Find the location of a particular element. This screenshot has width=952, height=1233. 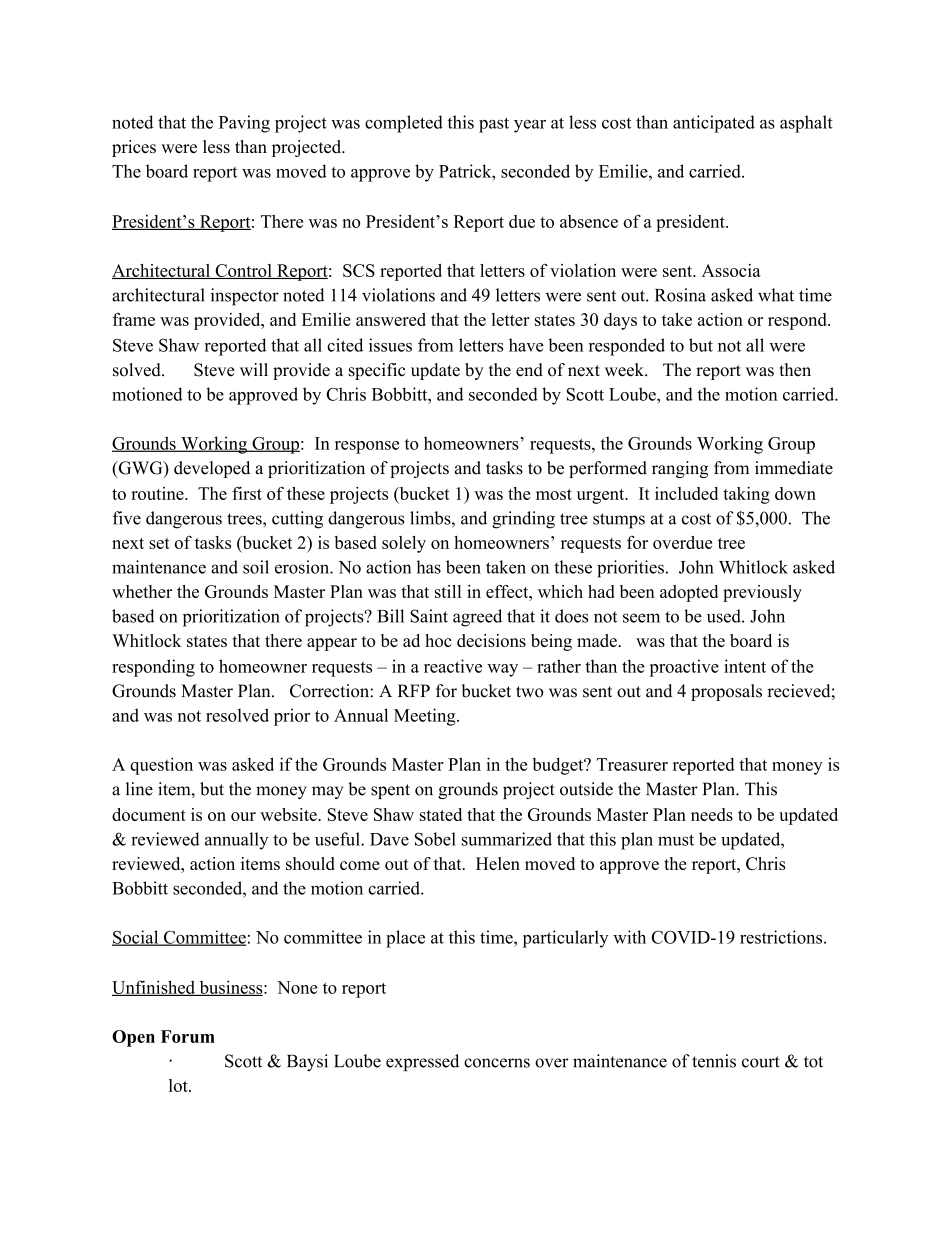

past is located at coordinates (494, 125).
